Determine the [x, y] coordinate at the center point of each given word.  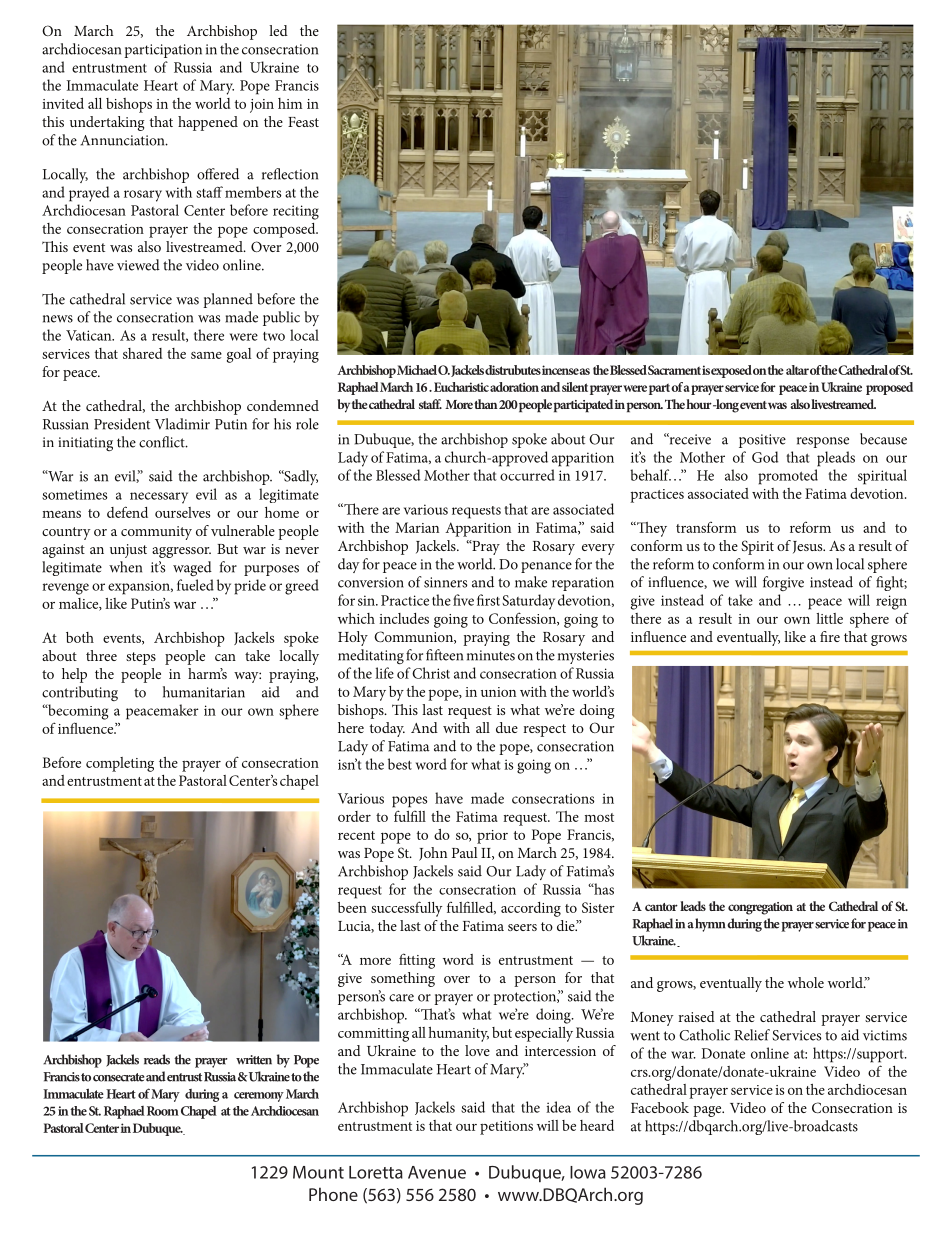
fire [830, 636]
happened [208, 123]
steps [141, 658]
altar [797, 370]
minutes [491, 655]
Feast [303, 122]
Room [163, 1111]
